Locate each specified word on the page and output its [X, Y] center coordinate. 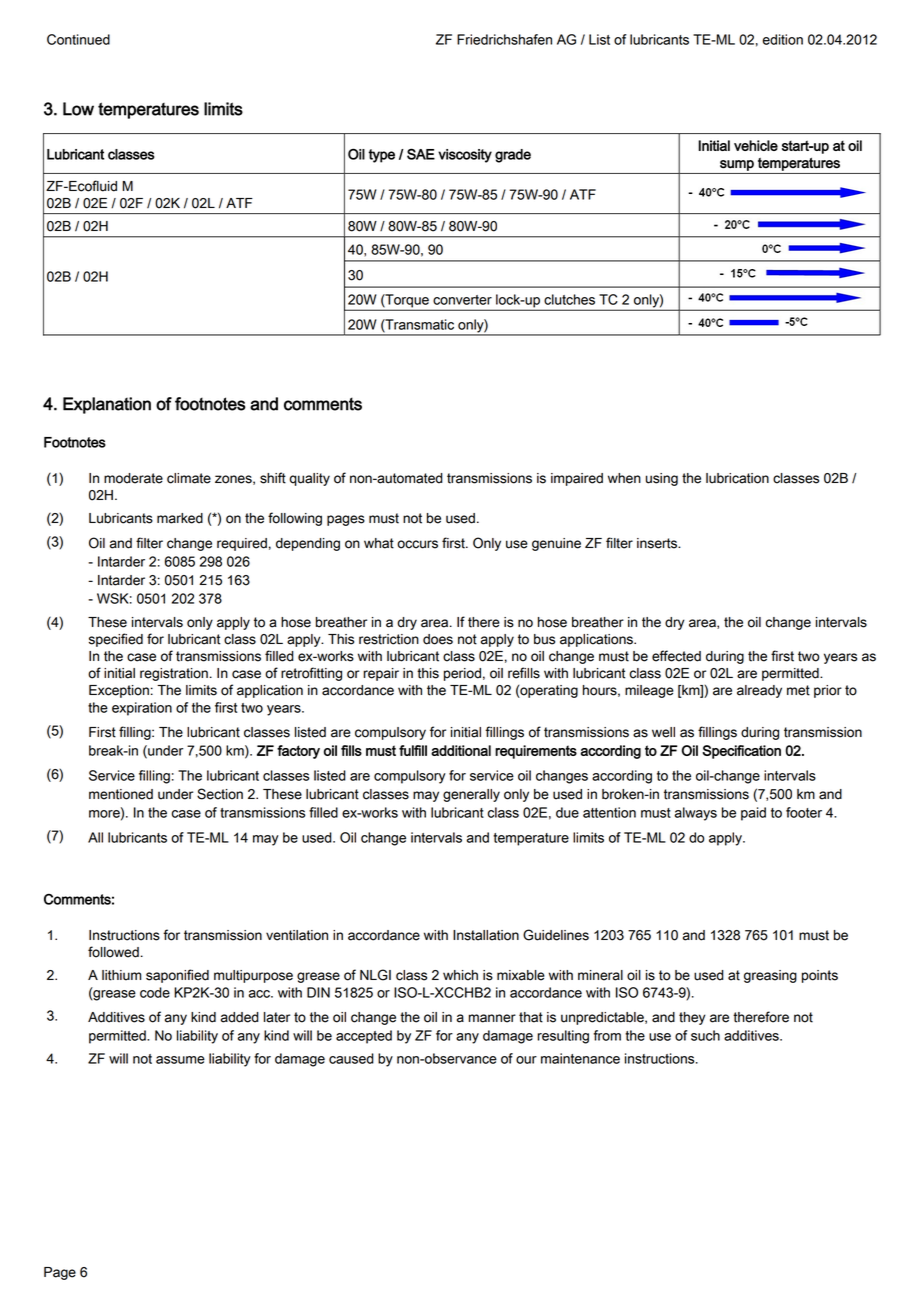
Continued [78, 39]
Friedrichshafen [504, 39]
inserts [658, 543]
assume [180, 1060]
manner [492, 1018]
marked [180, 518]
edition [783, 39]
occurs [417, 544]
